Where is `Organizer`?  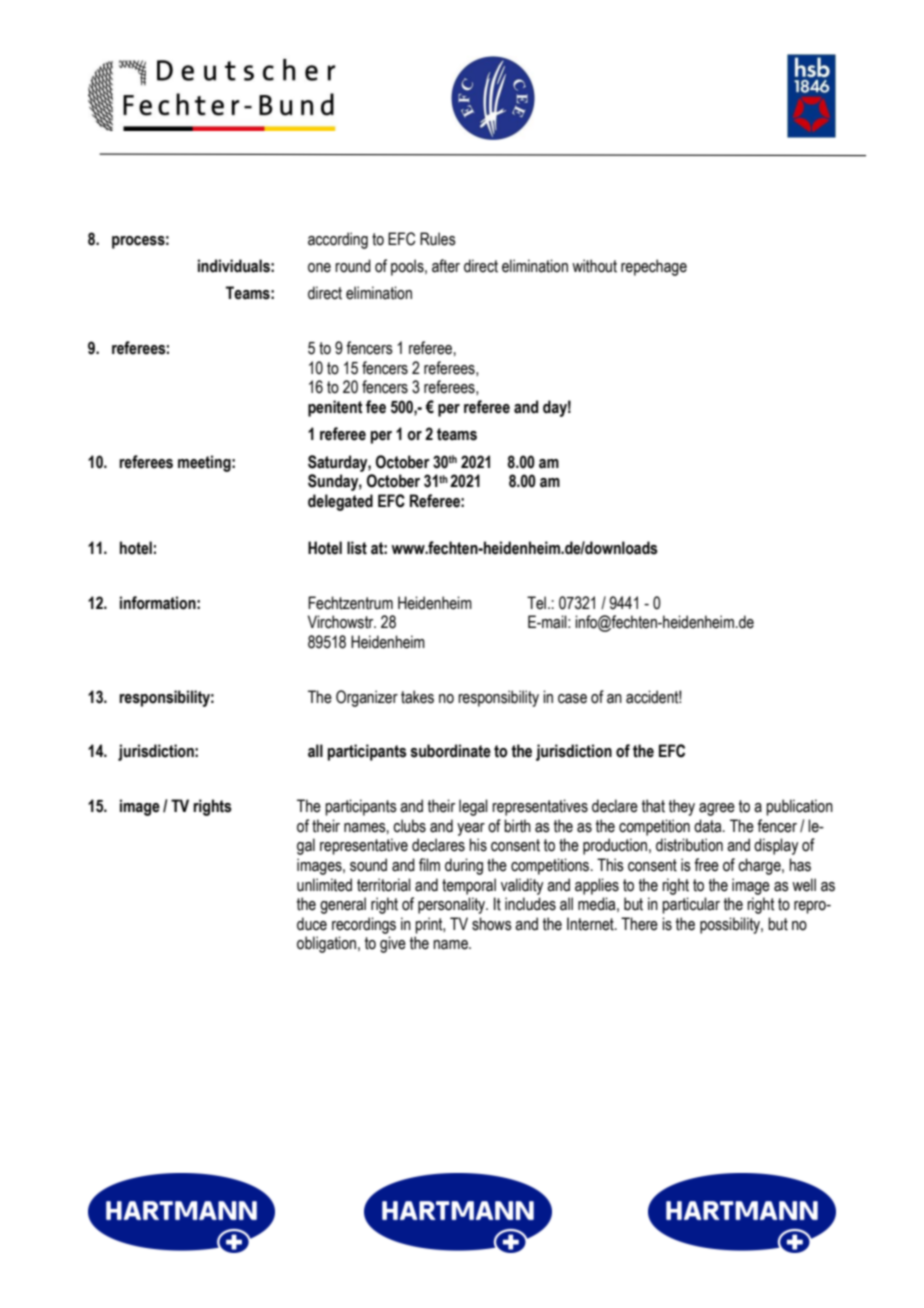 Organizer is located at coordinates (367, 698).
